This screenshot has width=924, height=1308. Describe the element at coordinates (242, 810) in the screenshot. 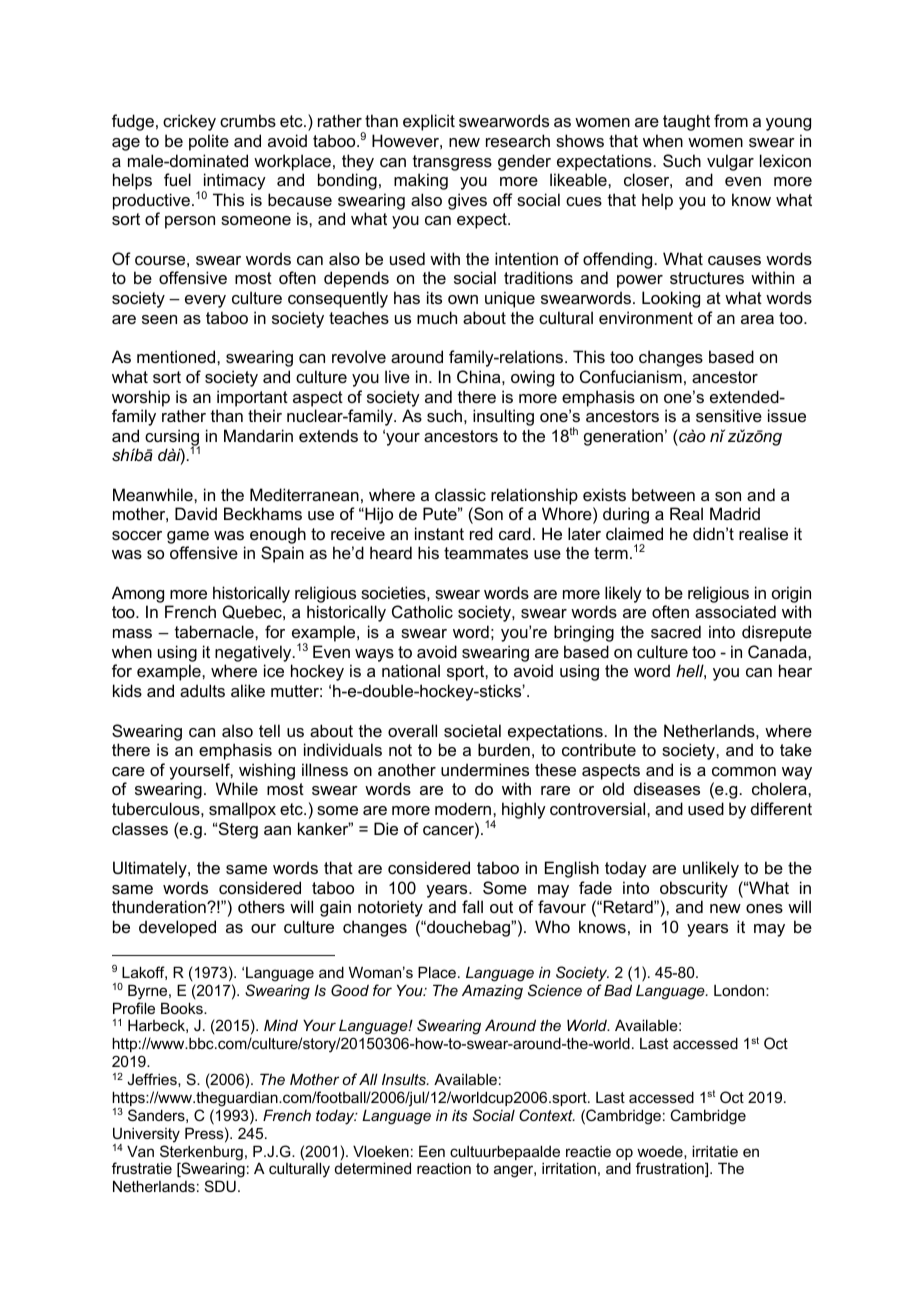

I see `smallpox` at that location.
